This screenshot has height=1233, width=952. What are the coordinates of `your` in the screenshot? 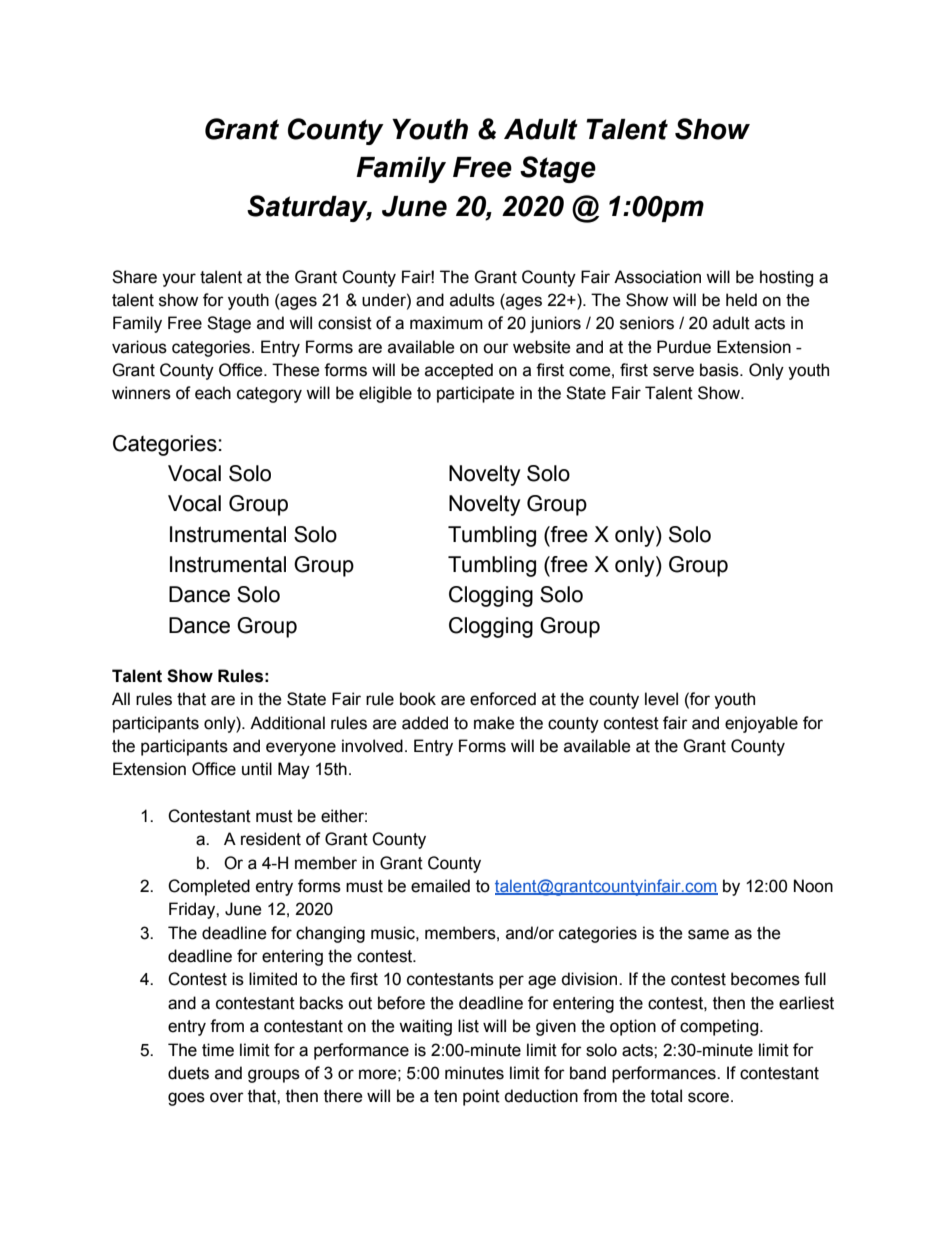 It's located at (179, 280).
